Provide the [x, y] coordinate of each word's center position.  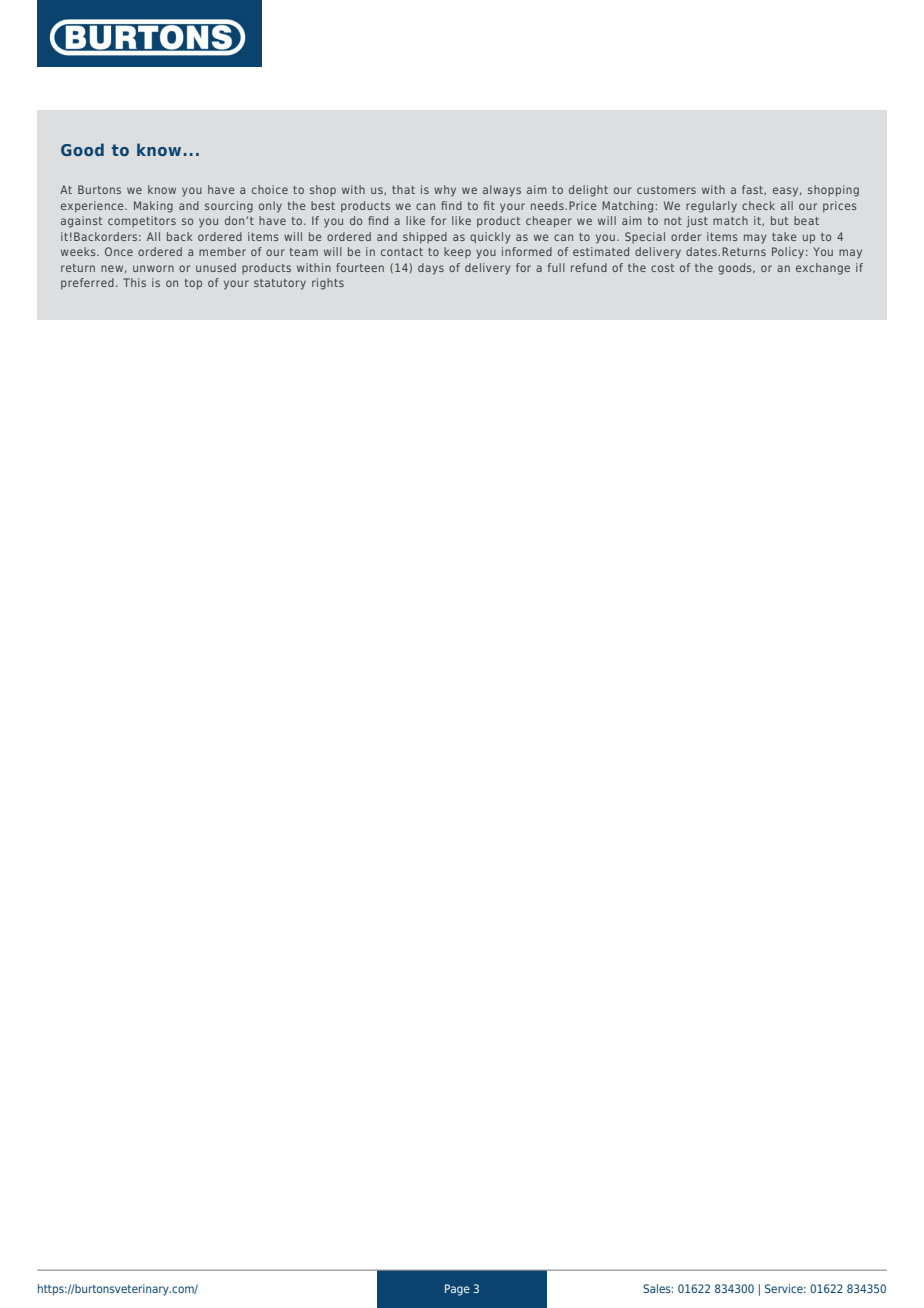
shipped [425, 238]
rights [328, 284]
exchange [823, 269]
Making [153, 207]
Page [457, 1290]
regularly [711, 207]
